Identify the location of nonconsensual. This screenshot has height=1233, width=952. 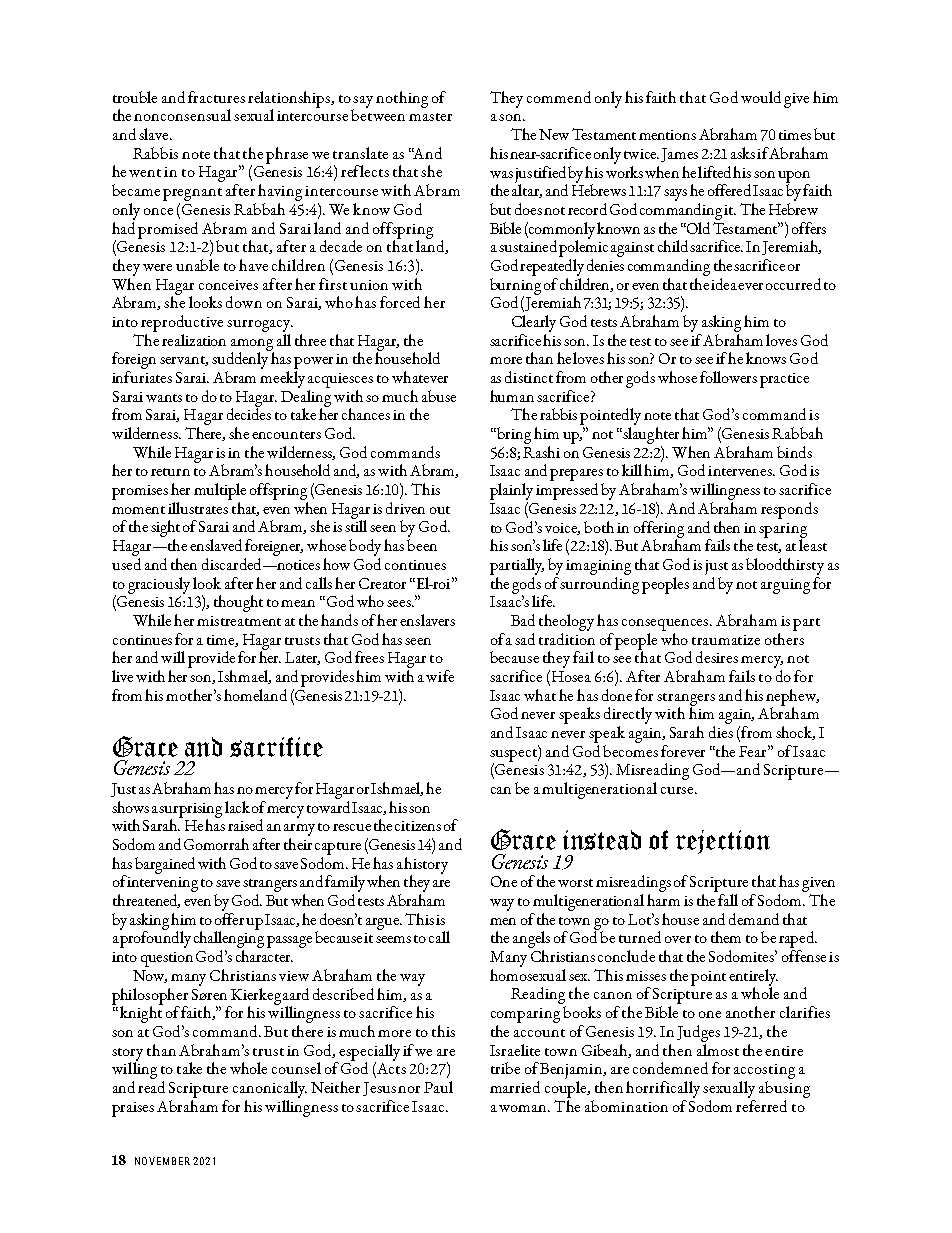
(182, 115).
